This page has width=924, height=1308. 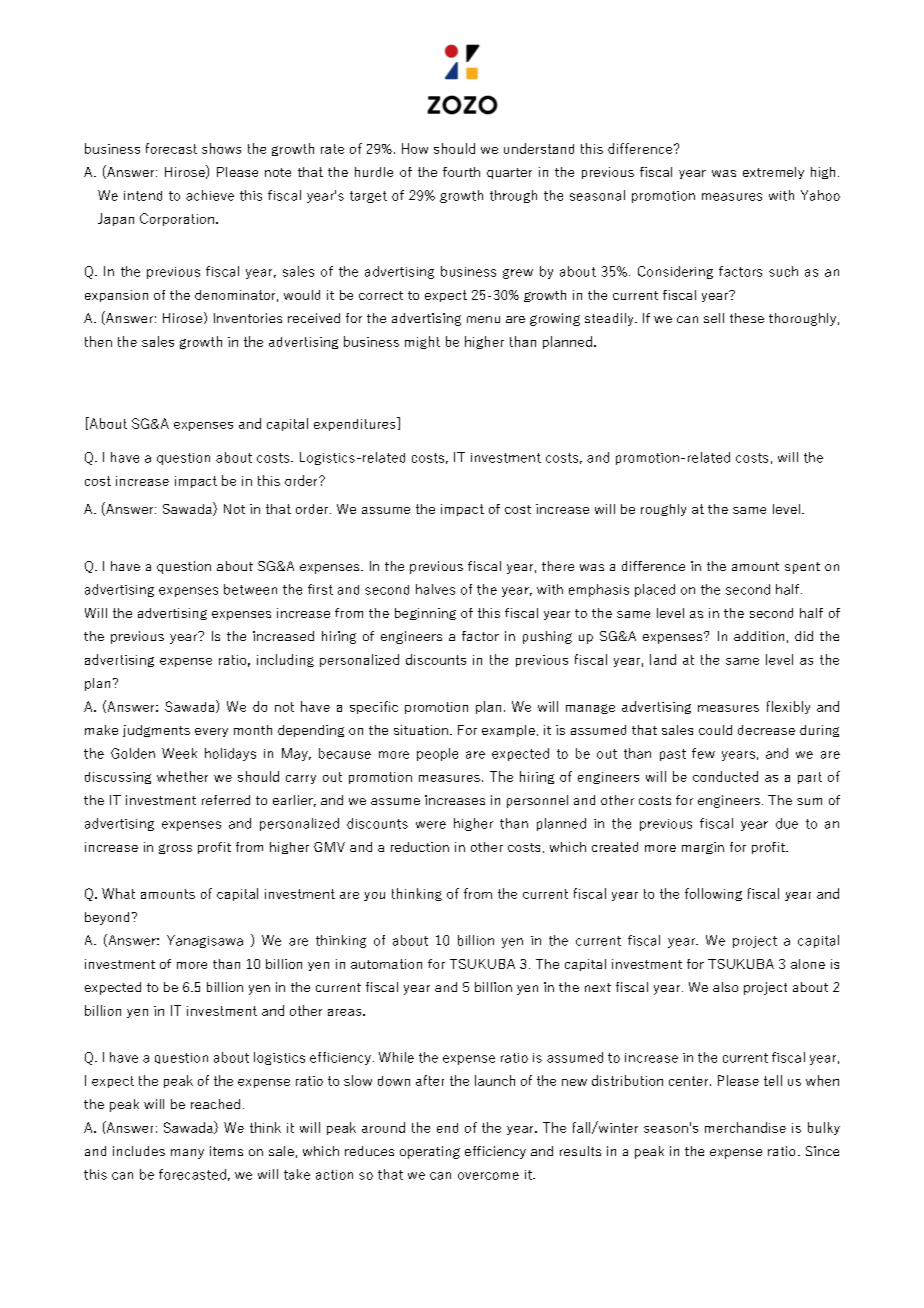 I want to click on addition, so click(x=759, y=636).
